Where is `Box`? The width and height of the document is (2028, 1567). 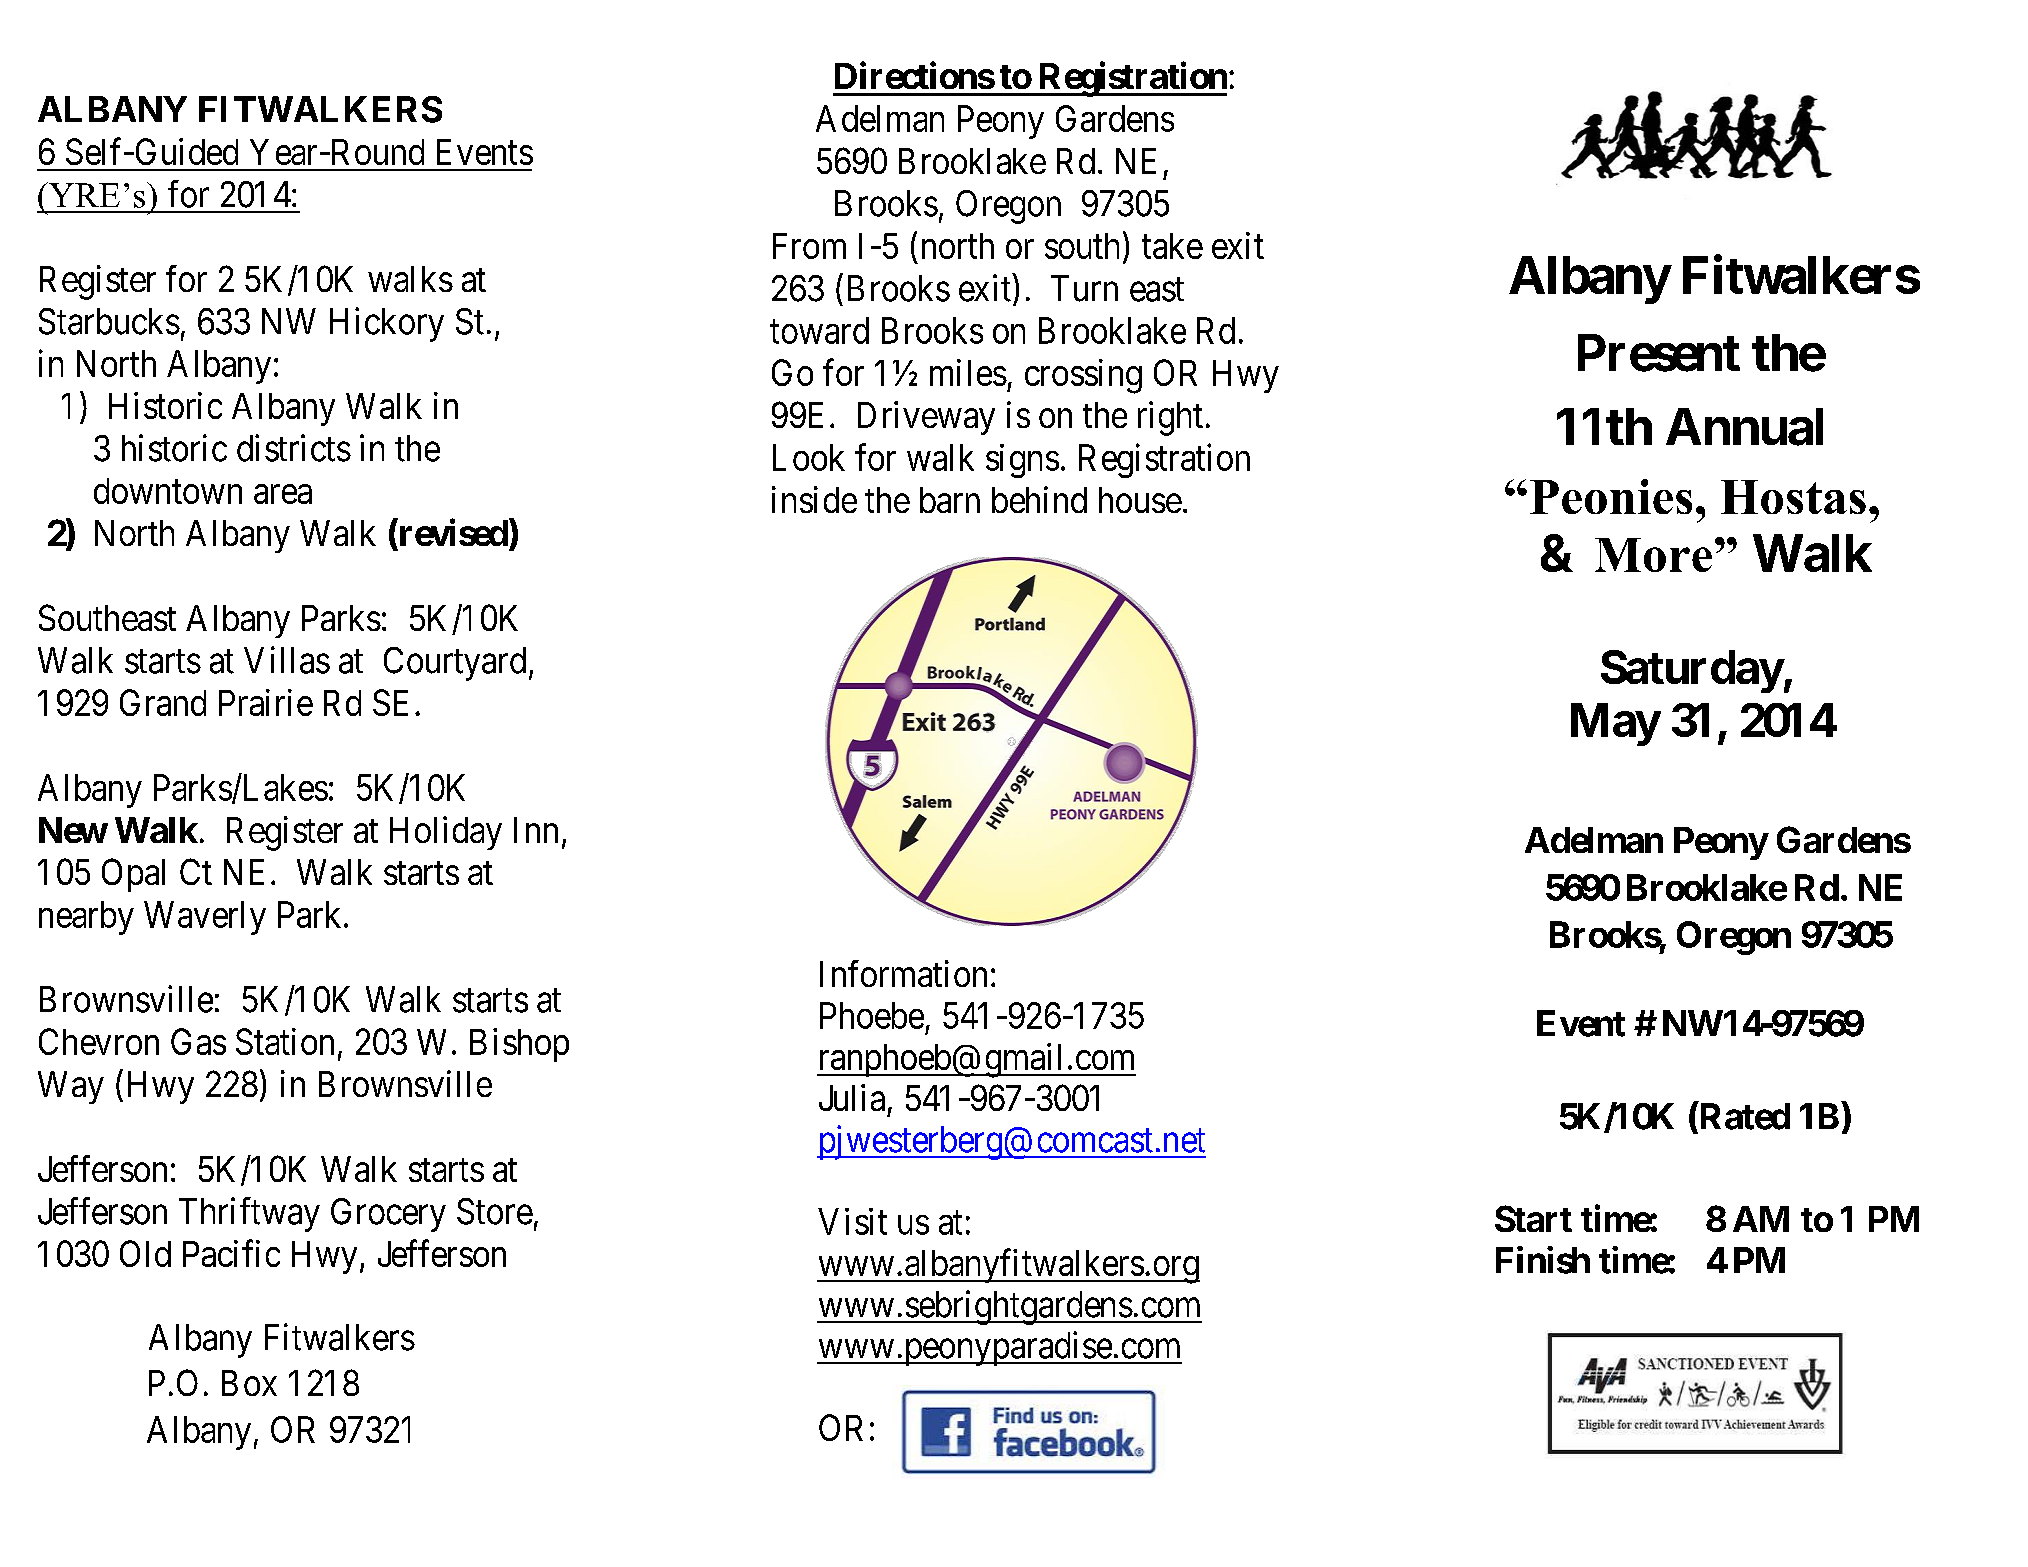
Box is located at coordinates (249, 1383).
